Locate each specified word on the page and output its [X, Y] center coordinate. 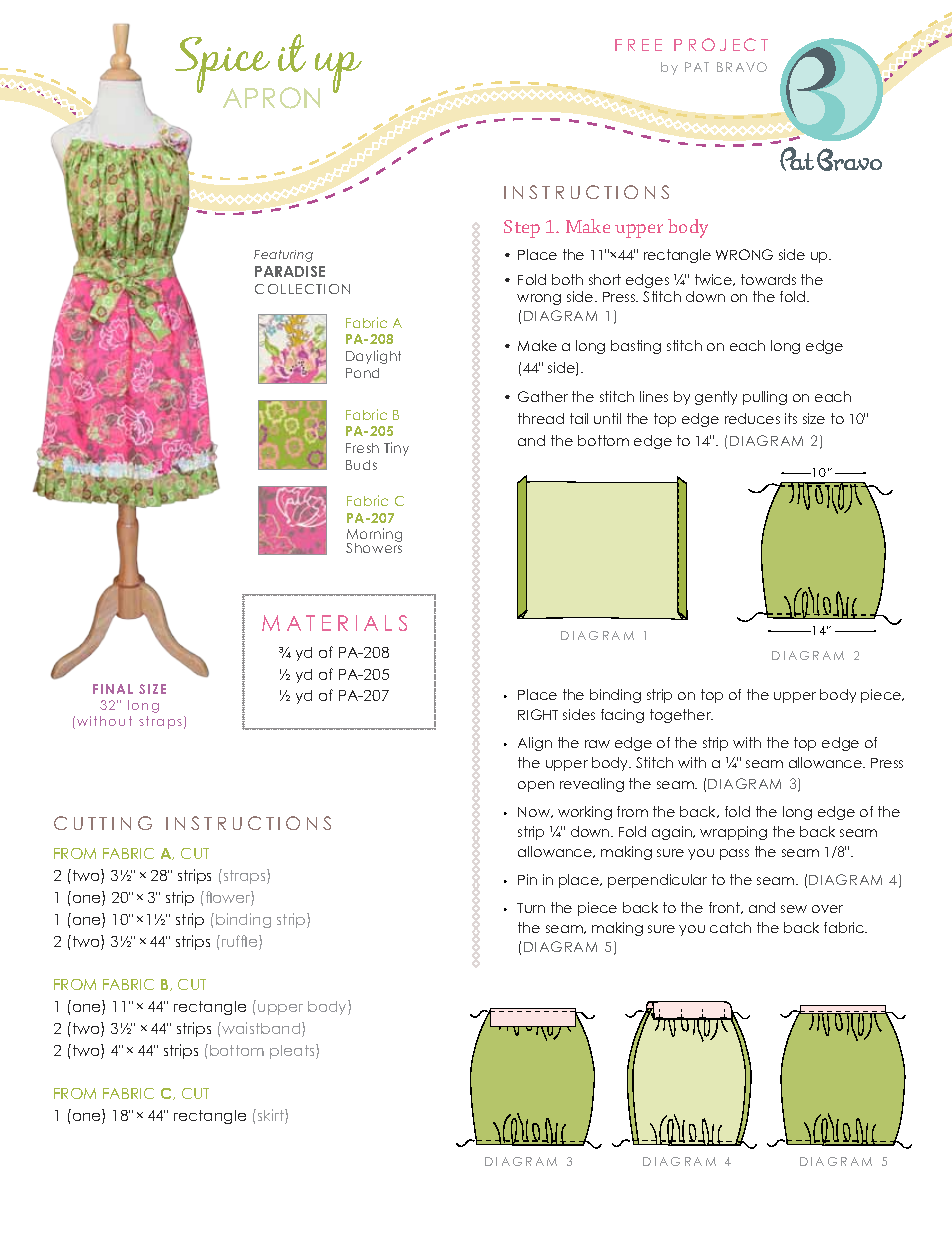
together [681, 716]
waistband [261, 1029]
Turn [531, 908]
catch [730, 927]
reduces [752, 418]
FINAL [113, 689]
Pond [362, 373]
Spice [224, 66]
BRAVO [742, 67]
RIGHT [538, 714]
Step [522, 229]
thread [541, 418]
